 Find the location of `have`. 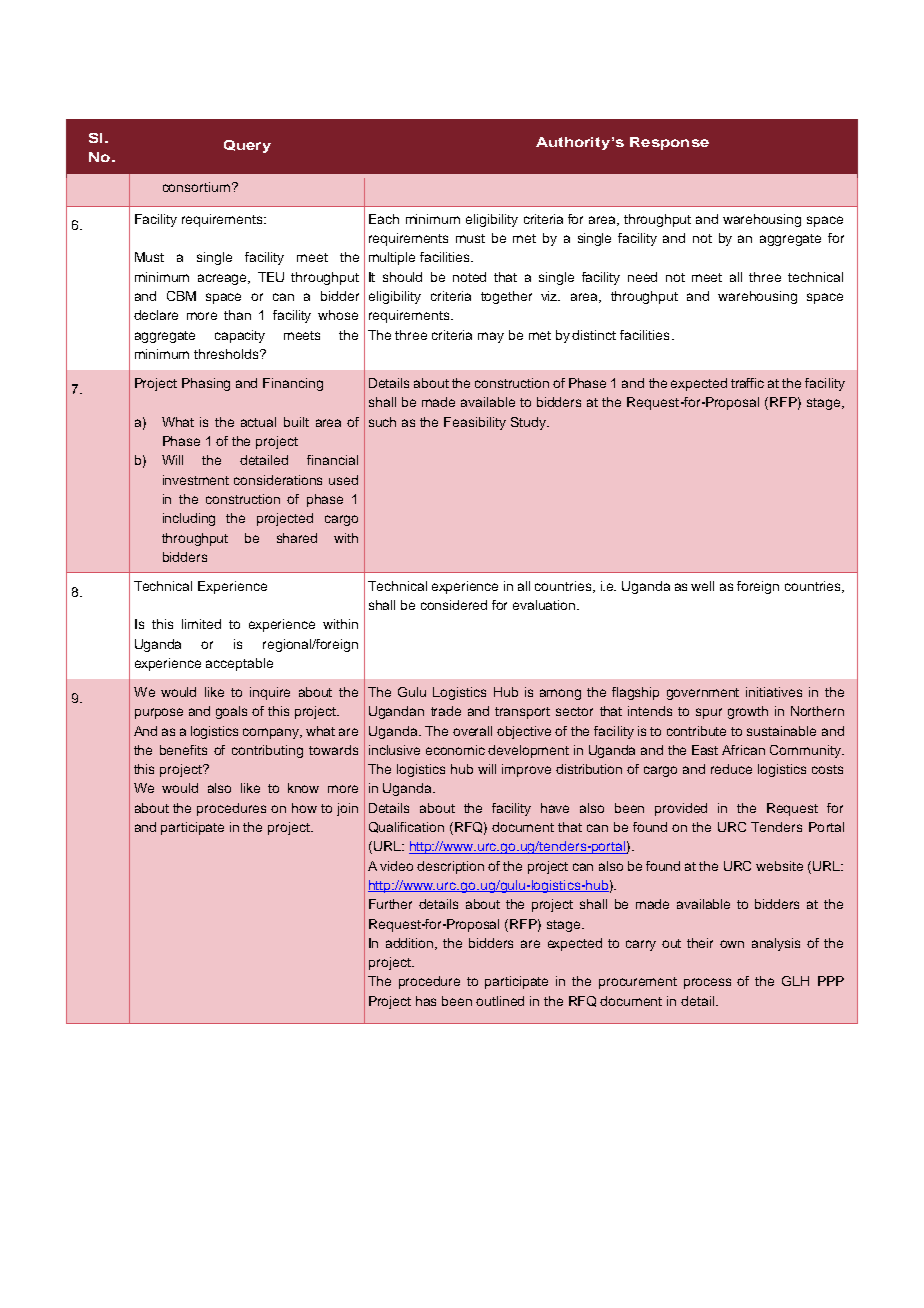

have is located at coordinates (555, 808).
